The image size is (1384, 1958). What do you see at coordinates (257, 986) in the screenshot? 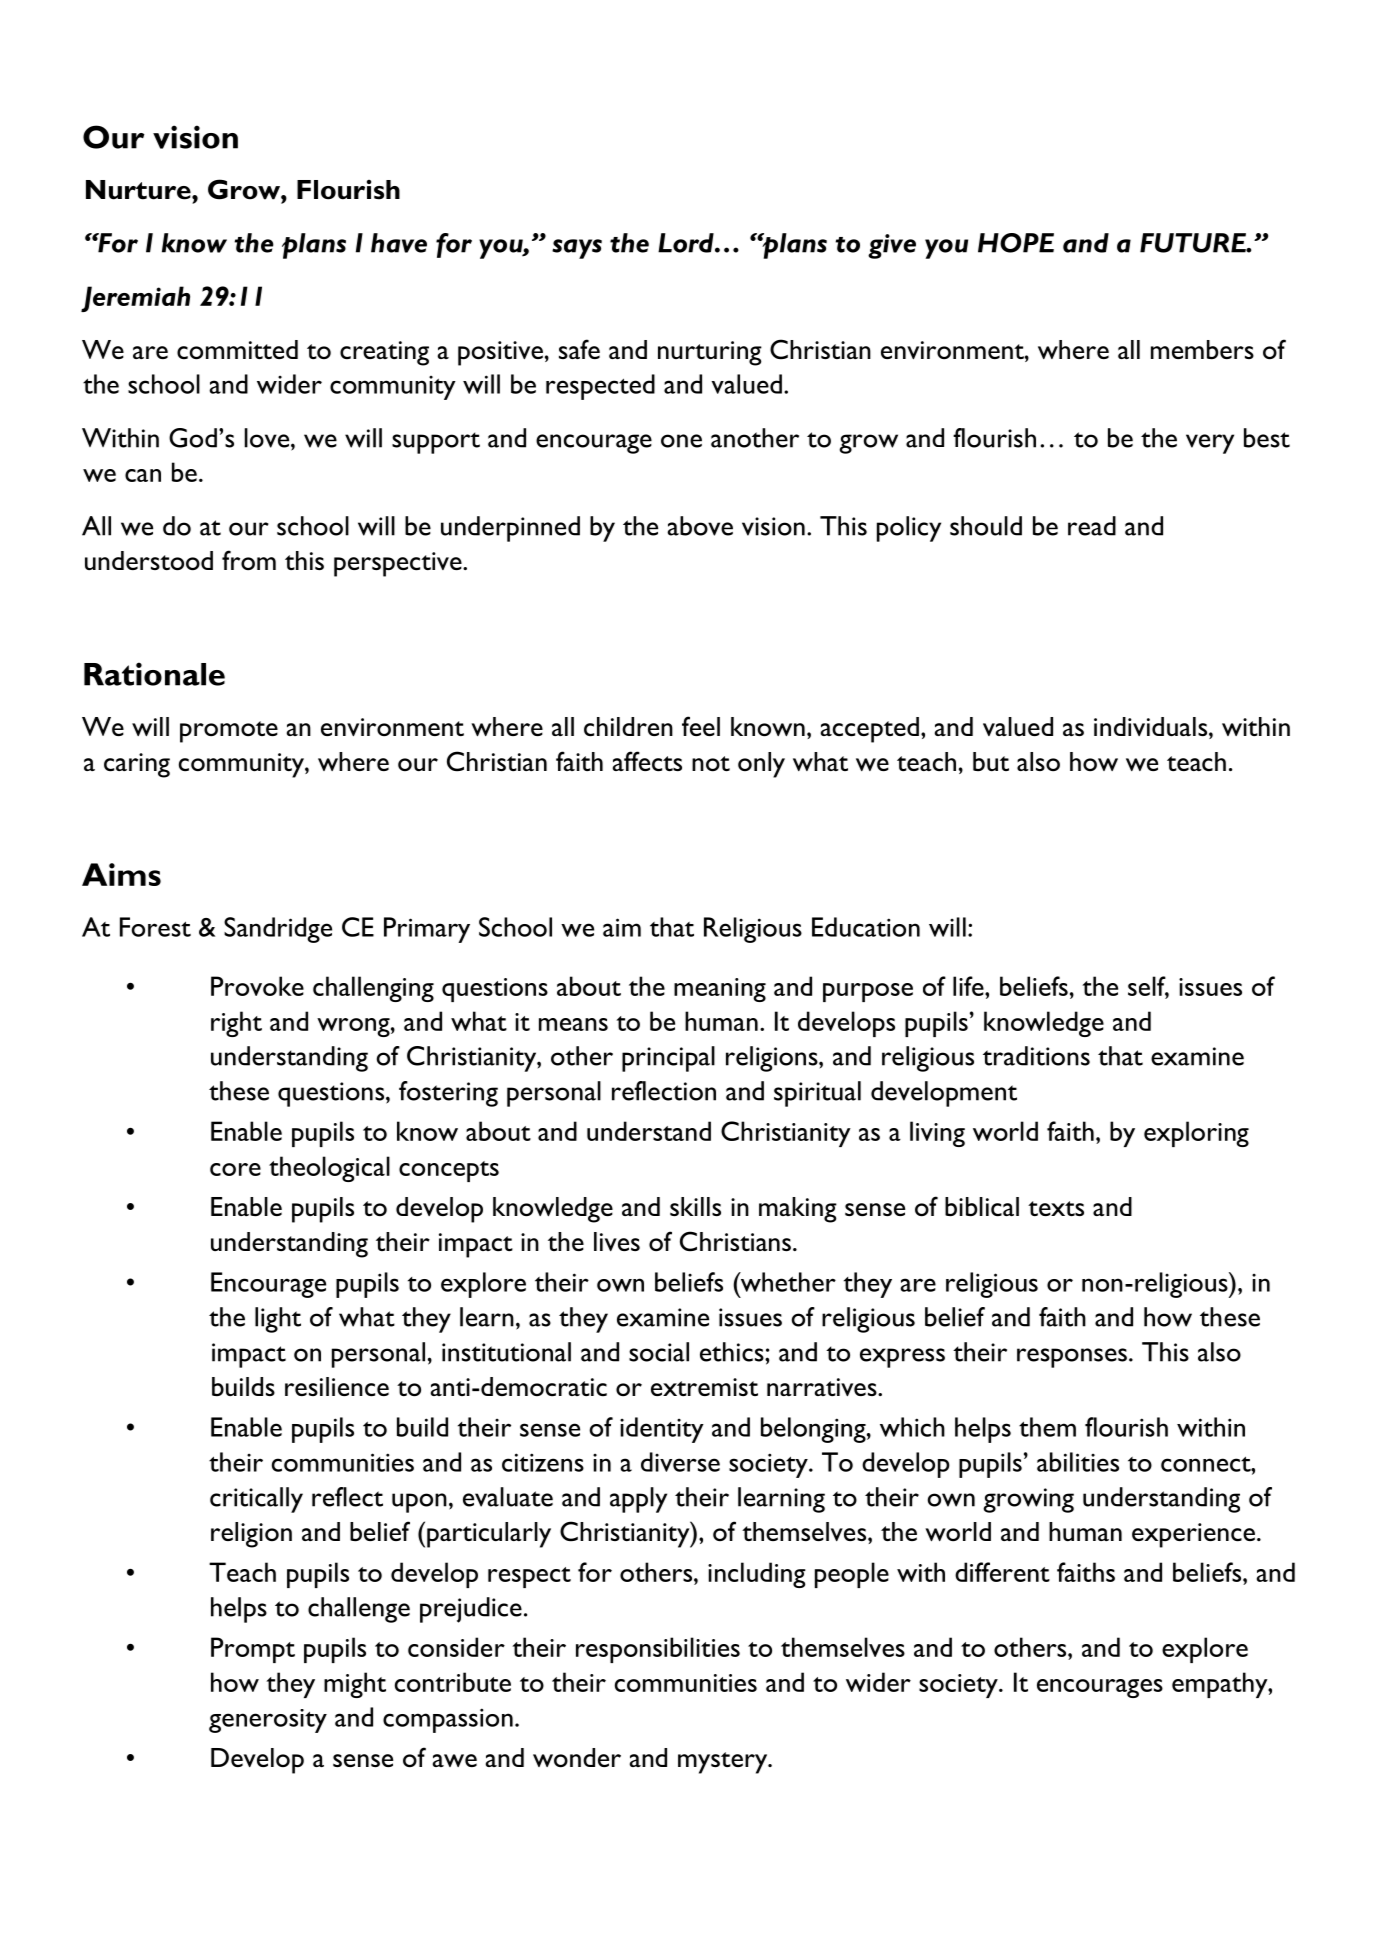
I see `Provoke` at bounding box center [257, 986].
